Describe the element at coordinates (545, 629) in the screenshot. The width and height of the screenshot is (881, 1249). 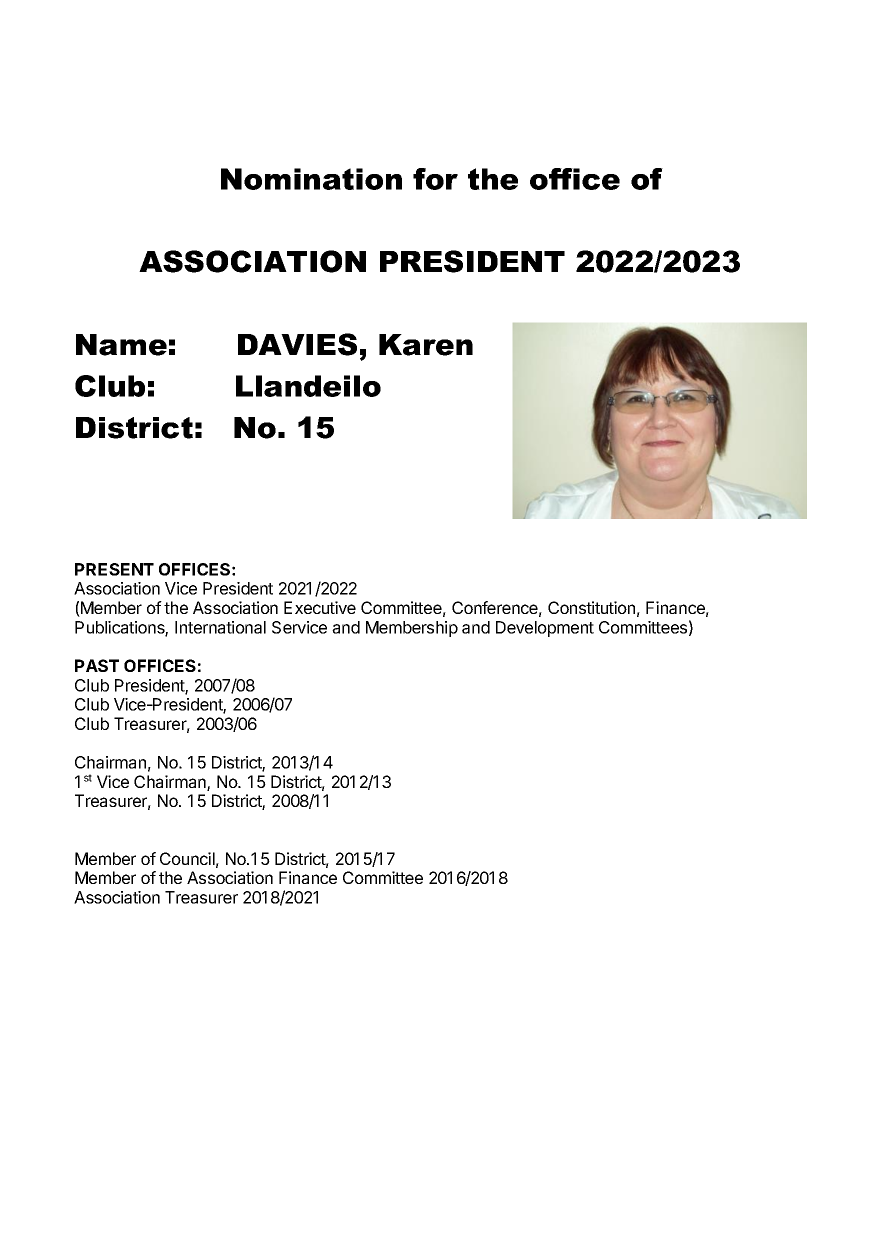
I see `Development` at that location.
